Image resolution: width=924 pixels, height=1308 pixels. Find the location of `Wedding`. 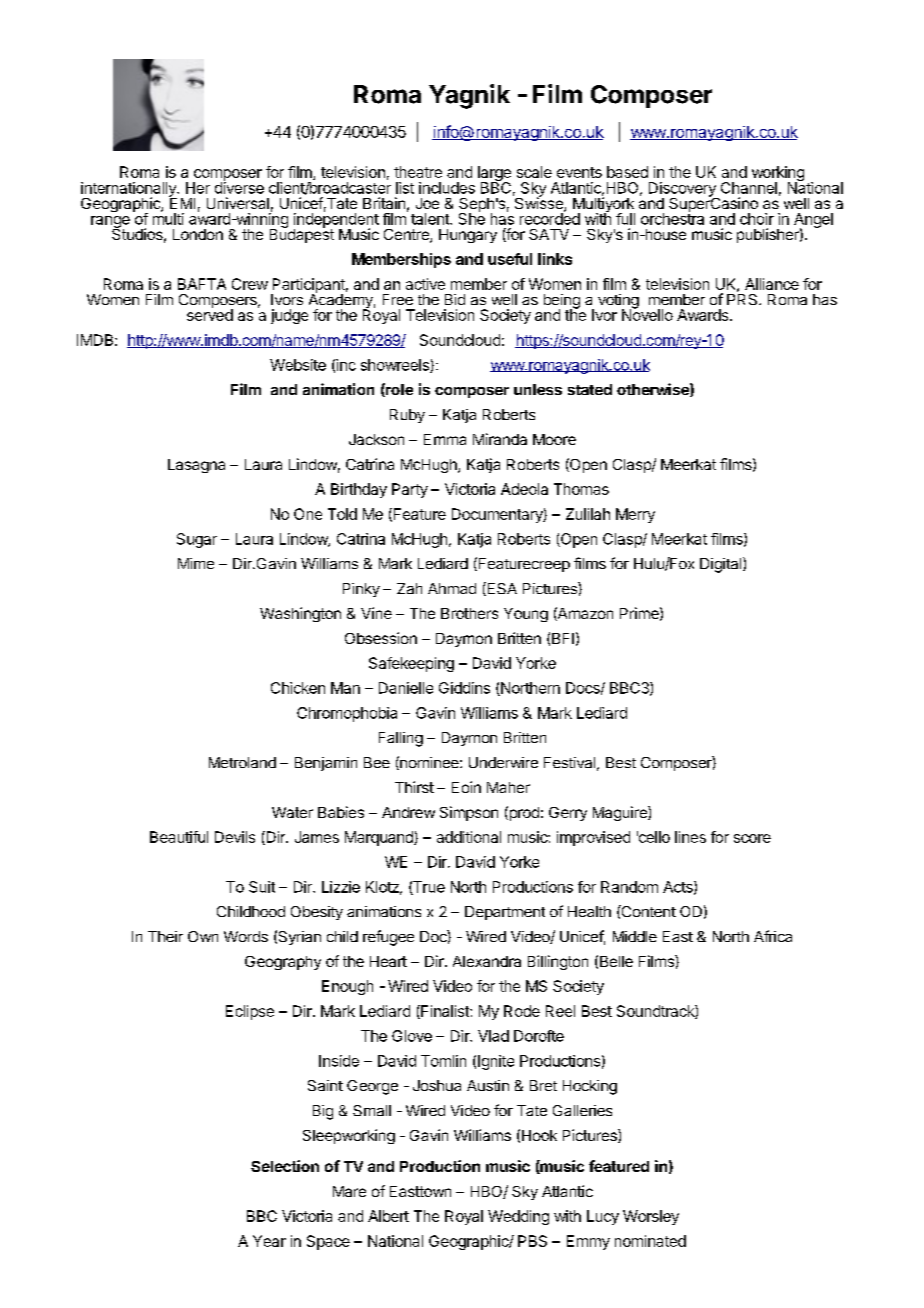

Wedding is located at coordinates (518, 1217).
